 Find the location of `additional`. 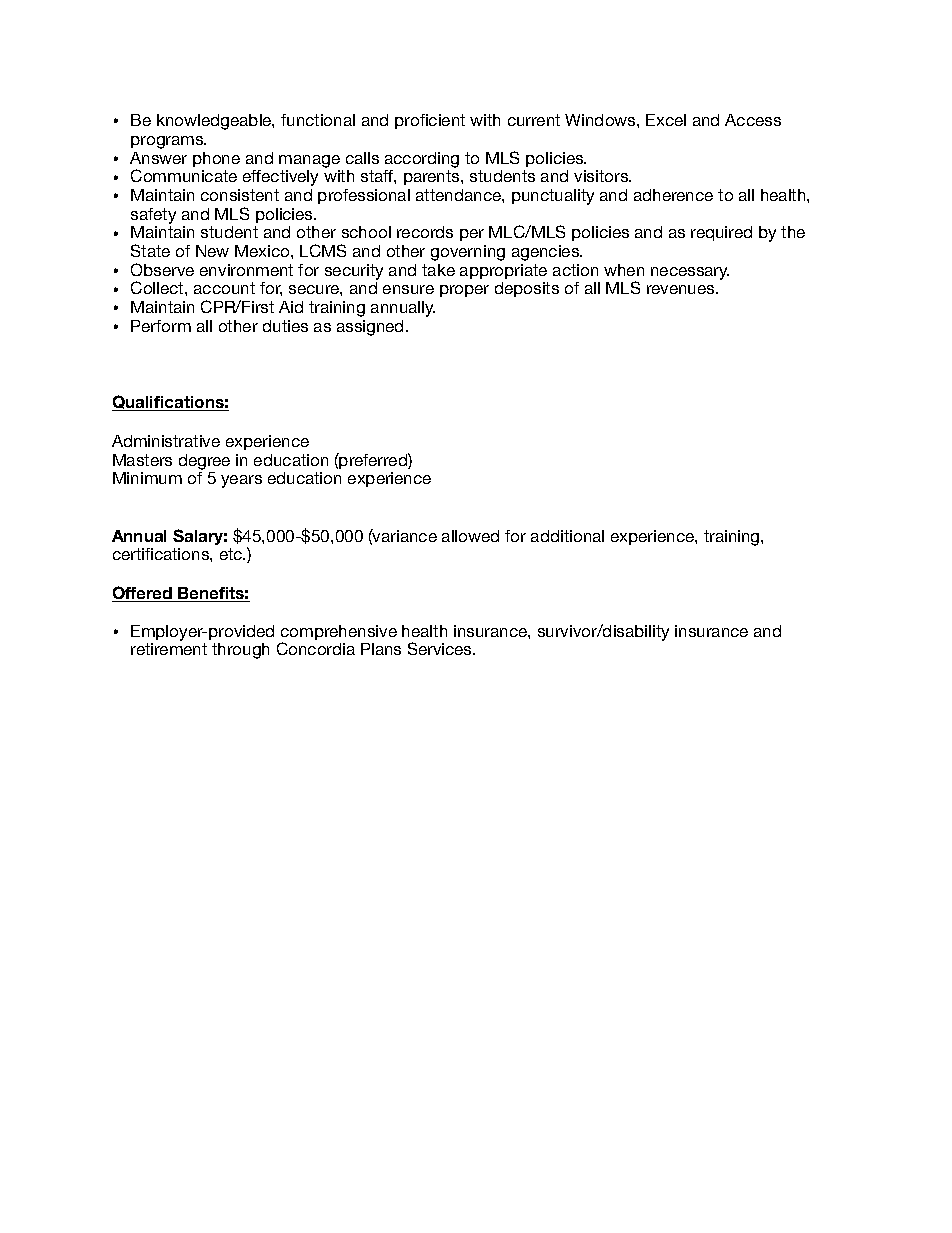

additional is located at coordinates (567, 536).
